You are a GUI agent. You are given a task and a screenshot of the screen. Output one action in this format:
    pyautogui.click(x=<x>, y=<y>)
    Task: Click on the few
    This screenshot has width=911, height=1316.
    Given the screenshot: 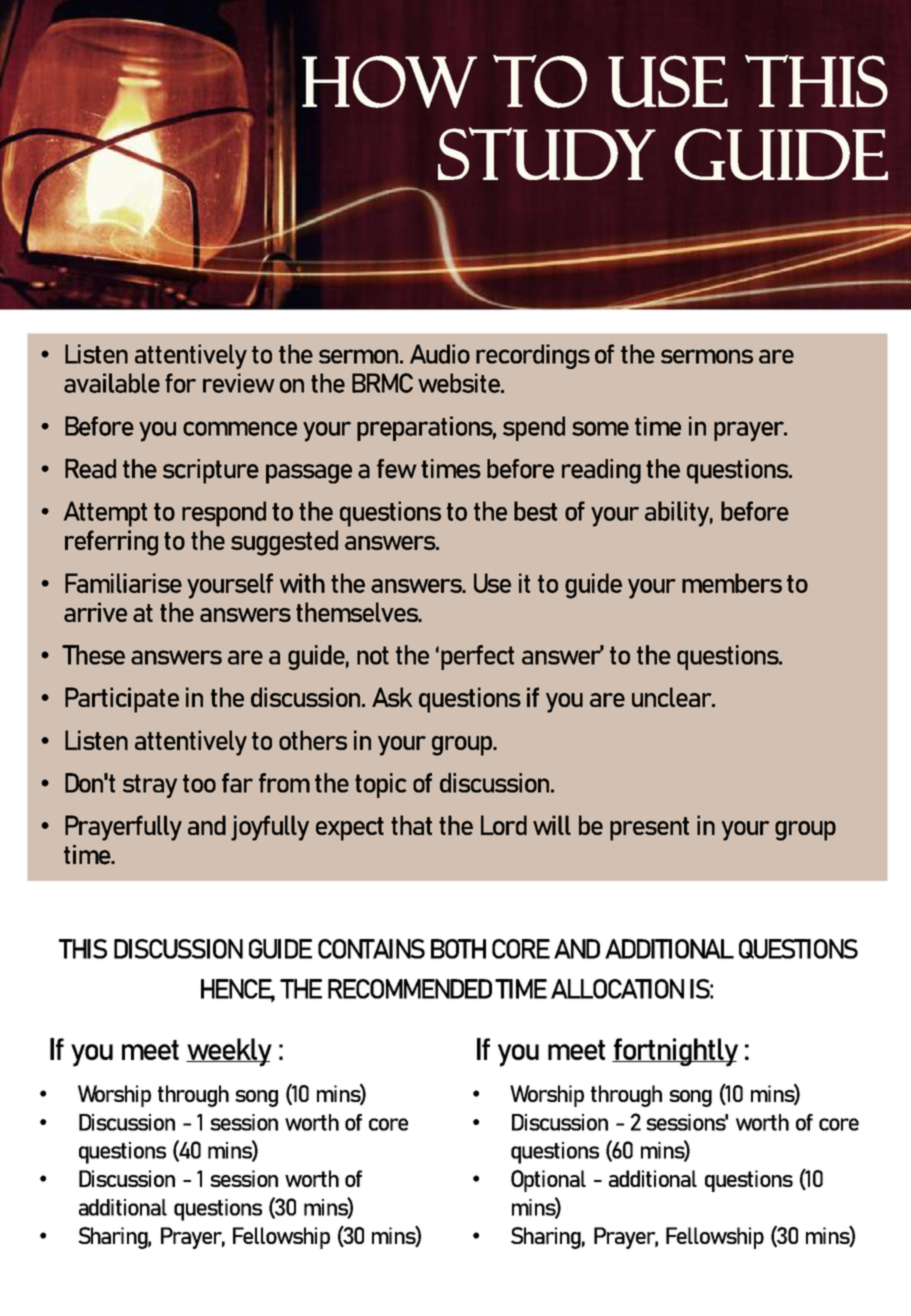 What is the action you would take?
    pyautogui.click(x=397, y=469)
